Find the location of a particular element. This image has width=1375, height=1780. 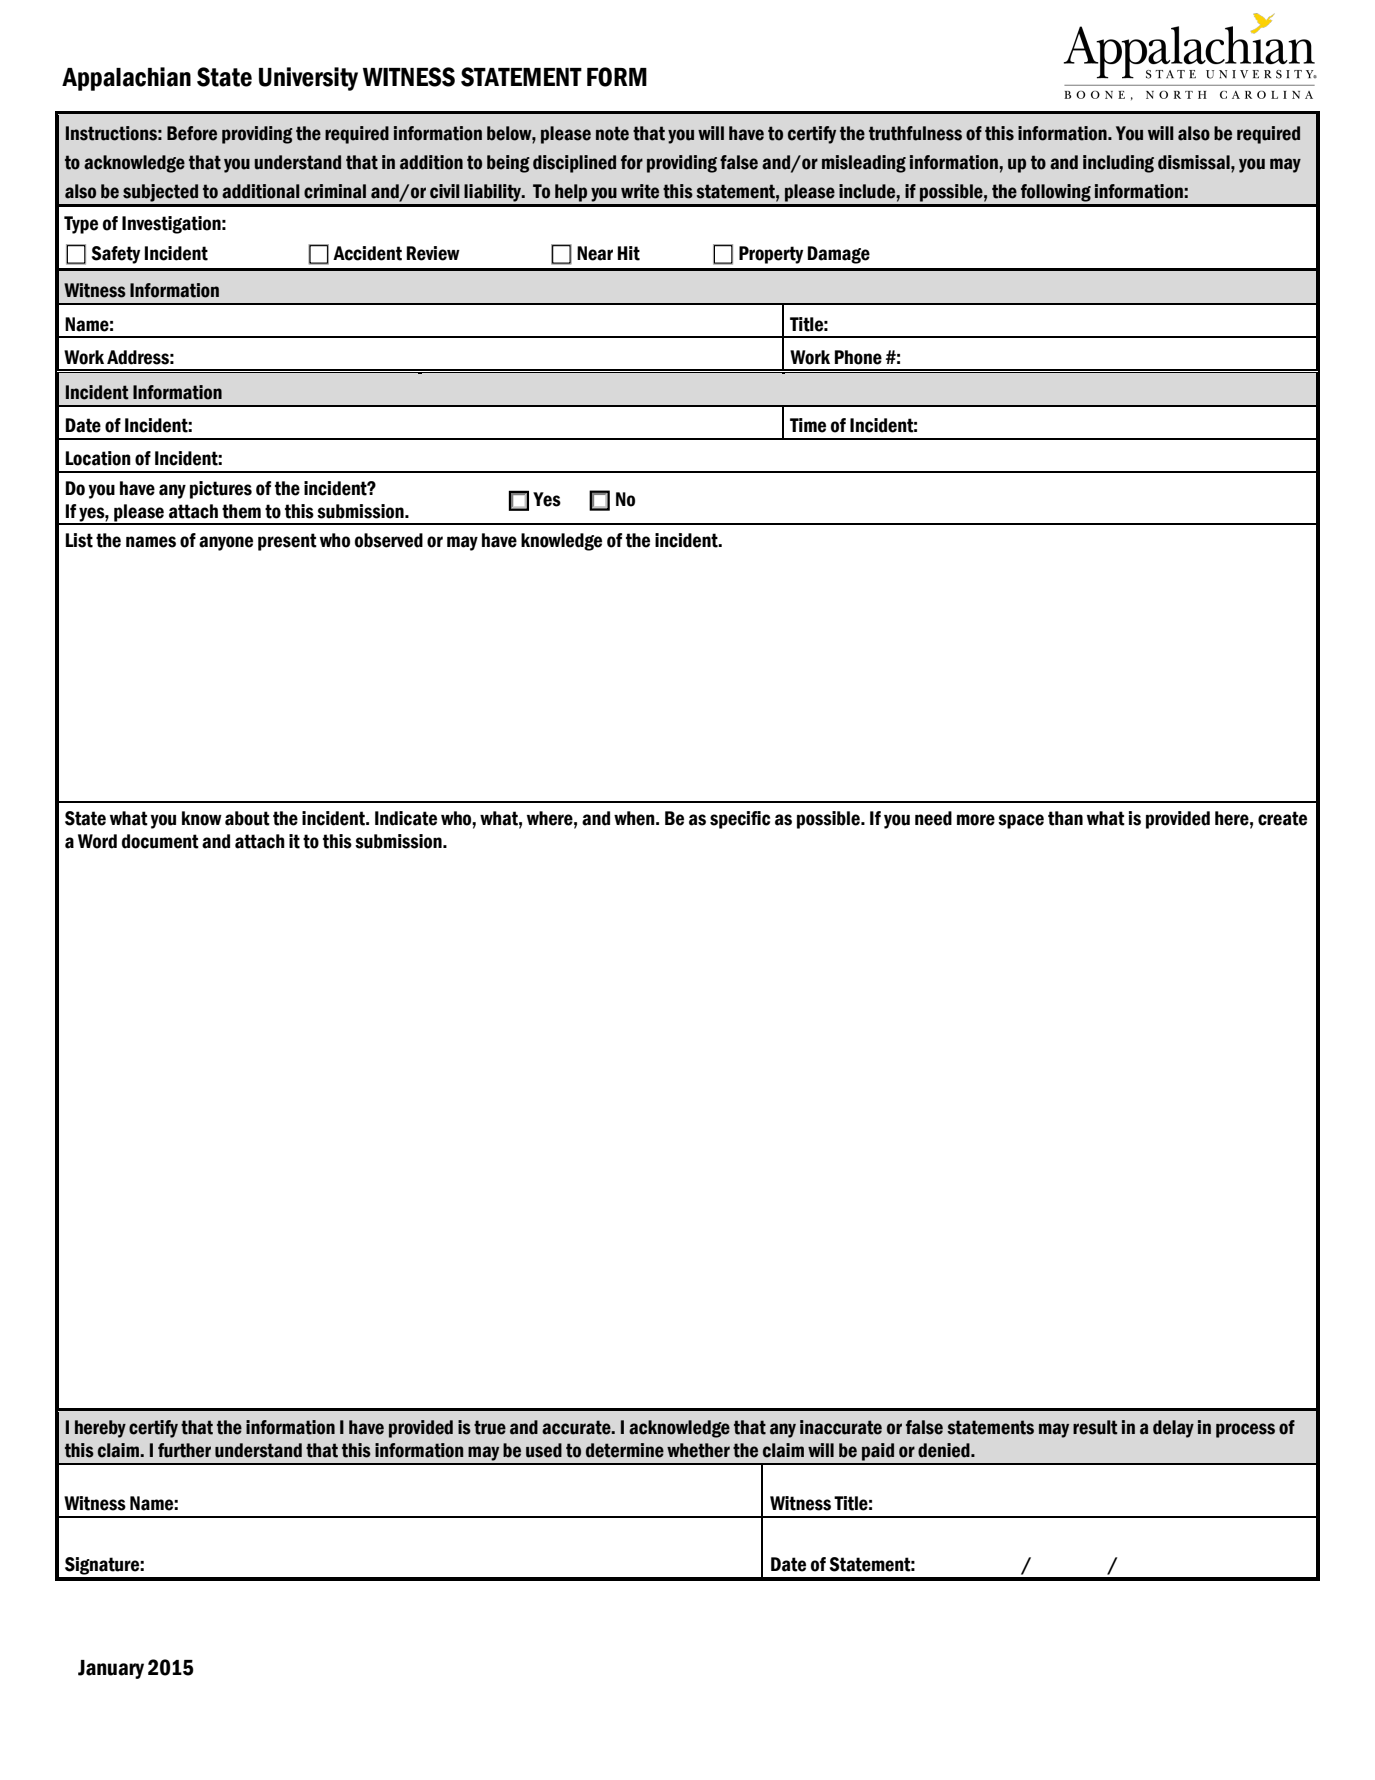

Phone is located at coordinates (858, 357).
